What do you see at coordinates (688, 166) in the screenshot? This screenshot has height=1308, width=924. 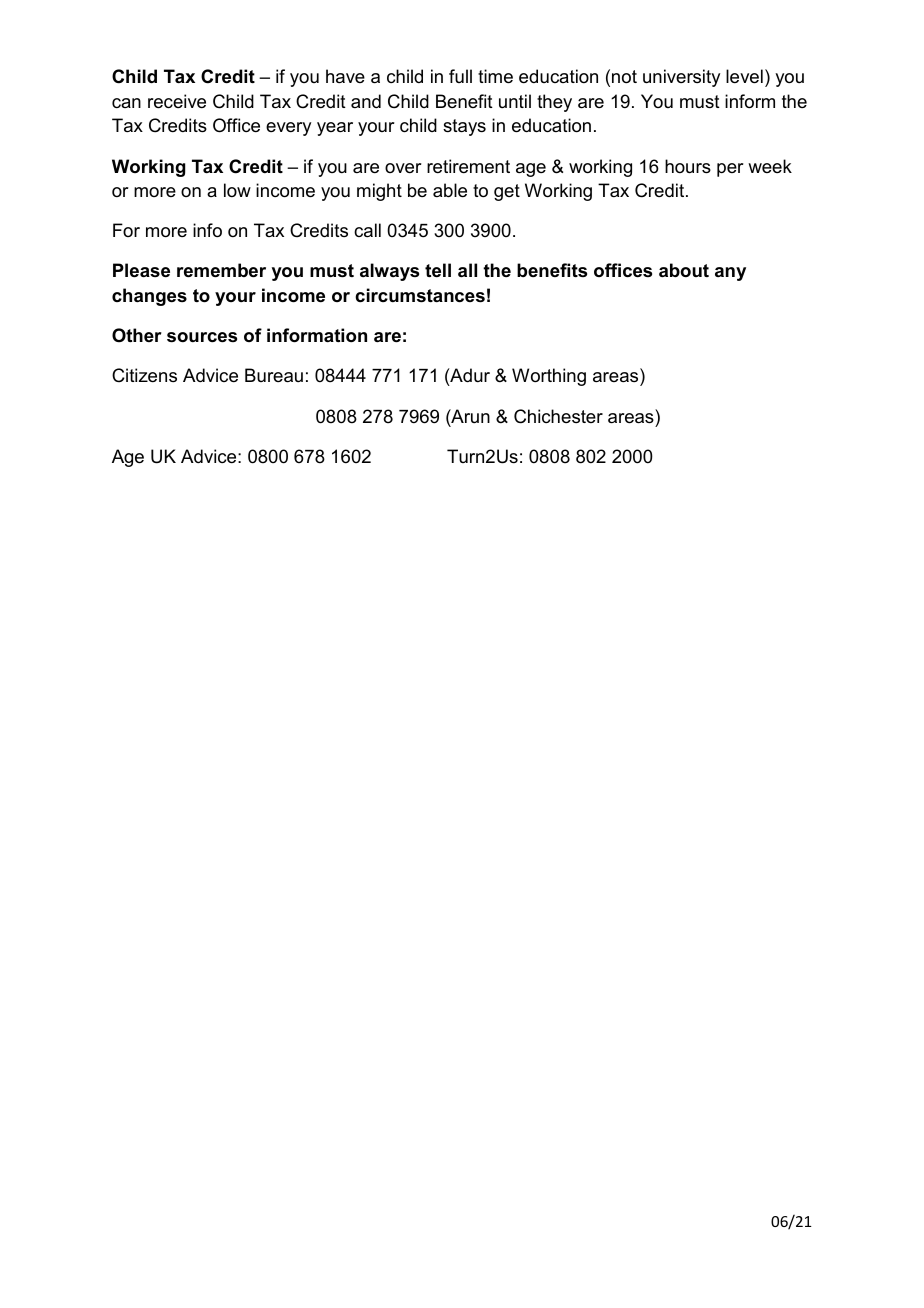 I see `hours` at bounding box center [688, 166].
